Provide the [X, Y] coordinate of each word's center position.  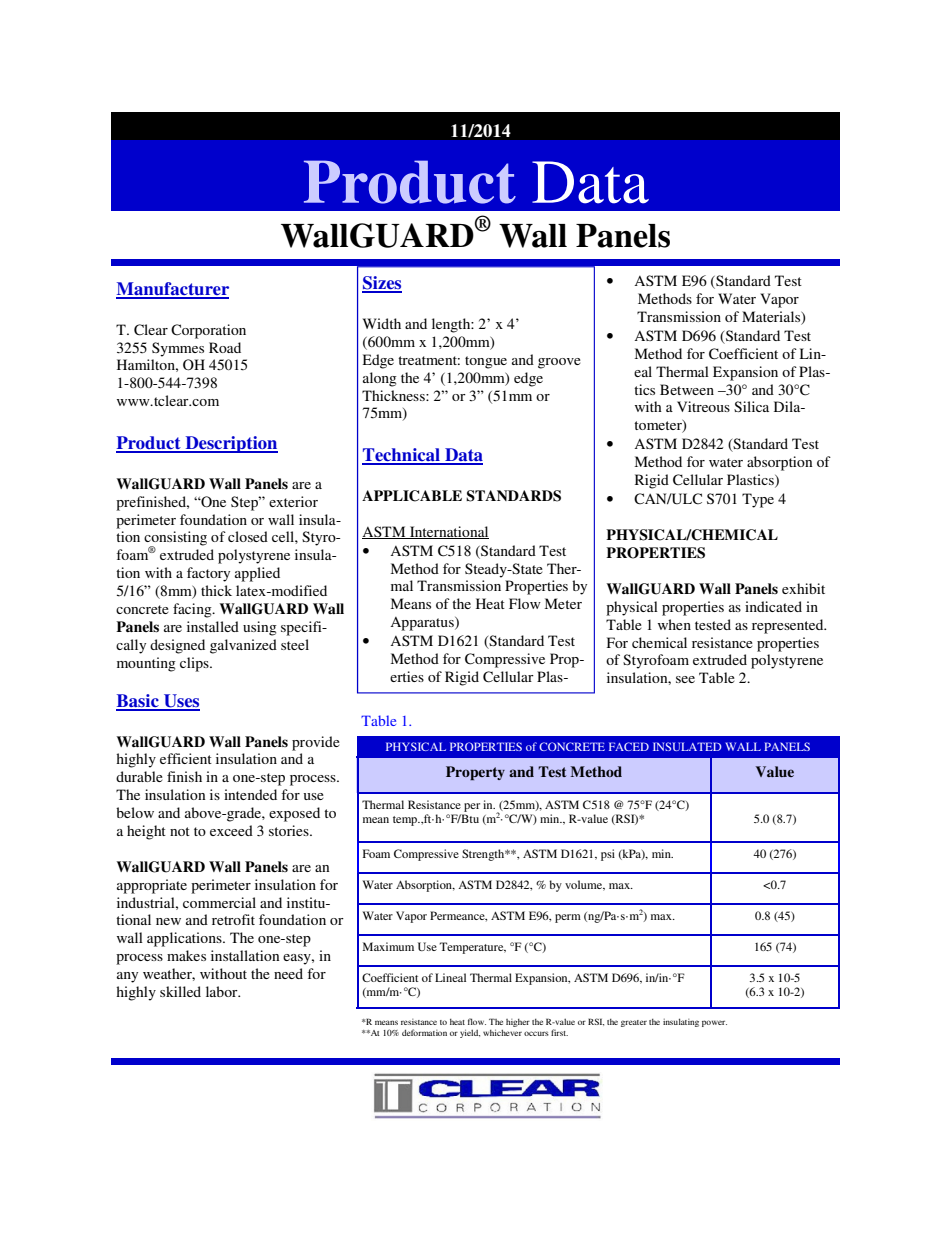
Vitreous [703, 406]
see [685, 679]
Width [382, 323]
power [714, 1023]
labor [223, 991]
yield [470, 1033]
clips [195, 664]
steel [295, 644]
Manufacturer [172, 290]
